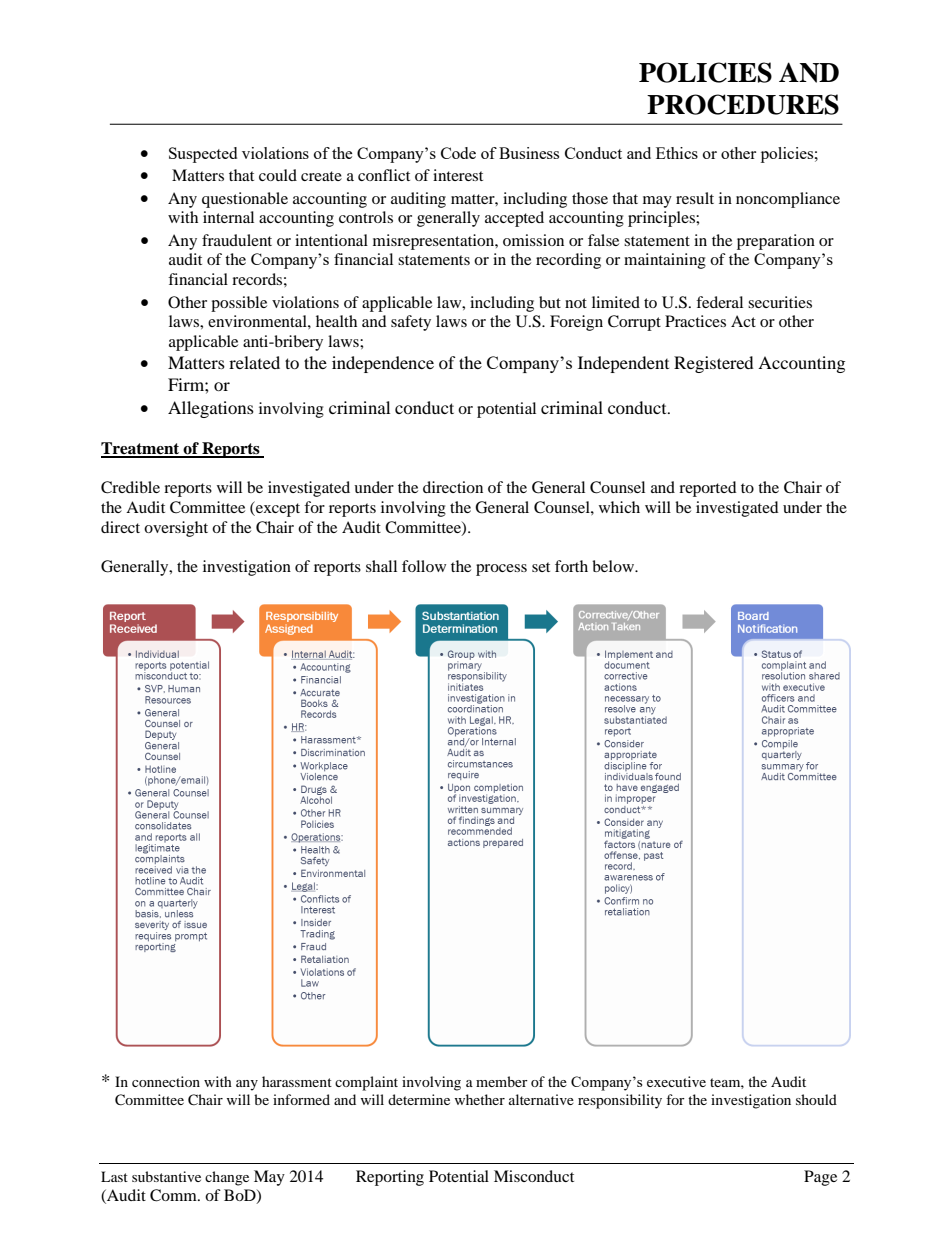 This image has height=1233, width=952. I want to click on below, so click(614, 566).
